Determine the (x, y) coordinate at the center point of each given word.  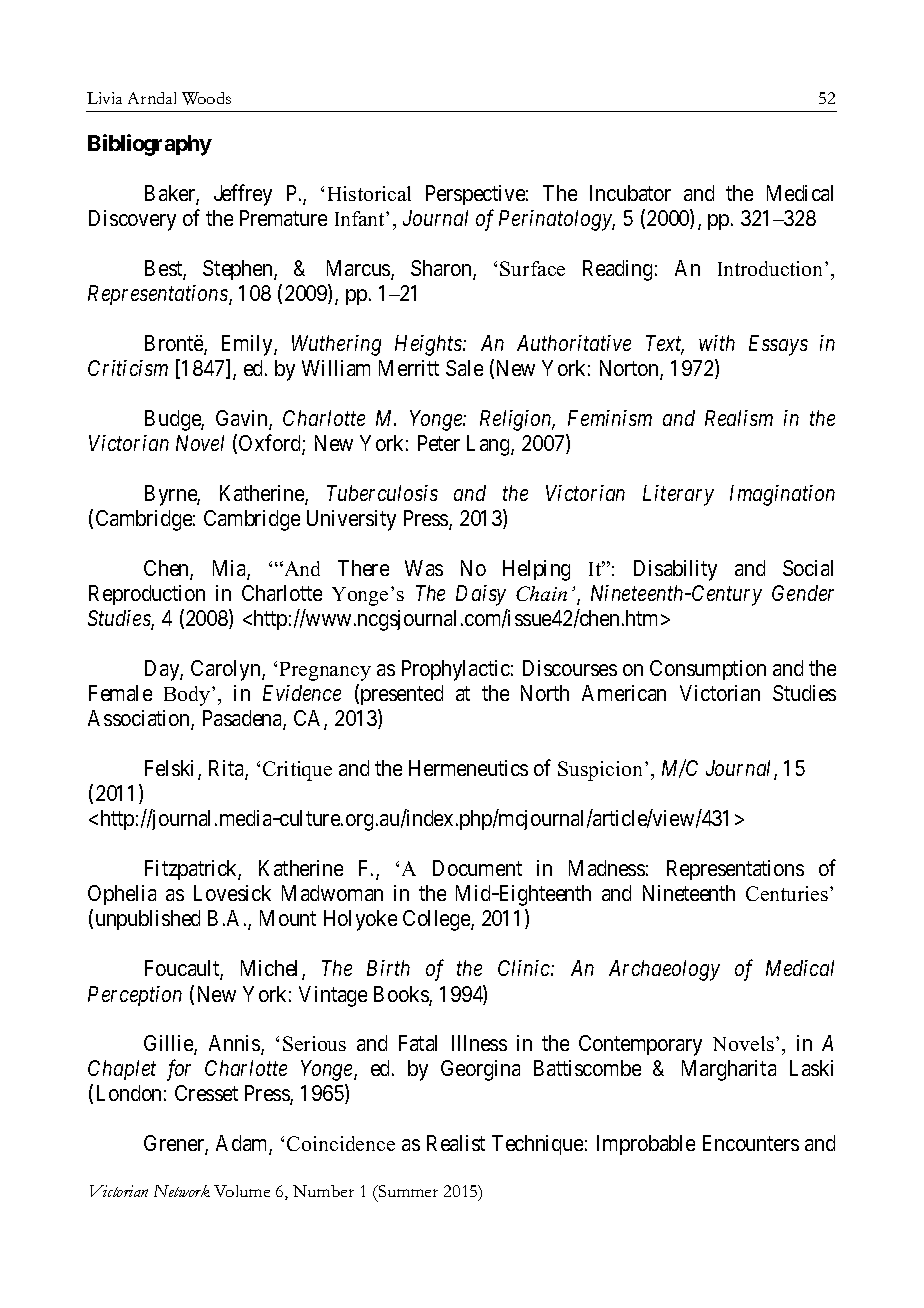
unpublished (148, 920)
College (437, 920)
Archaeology (664, 970)
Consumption (708, 670)
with (717, 343)
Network (182, 1191)
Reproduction (147, 595)
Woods (206, 98)
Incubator (630, 193)
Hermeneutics (468, 768)
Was (424, 568)
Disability (675, 570)
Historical (369, 193)
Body (188, 696)
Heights (429, 345)
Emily (248, 345)
